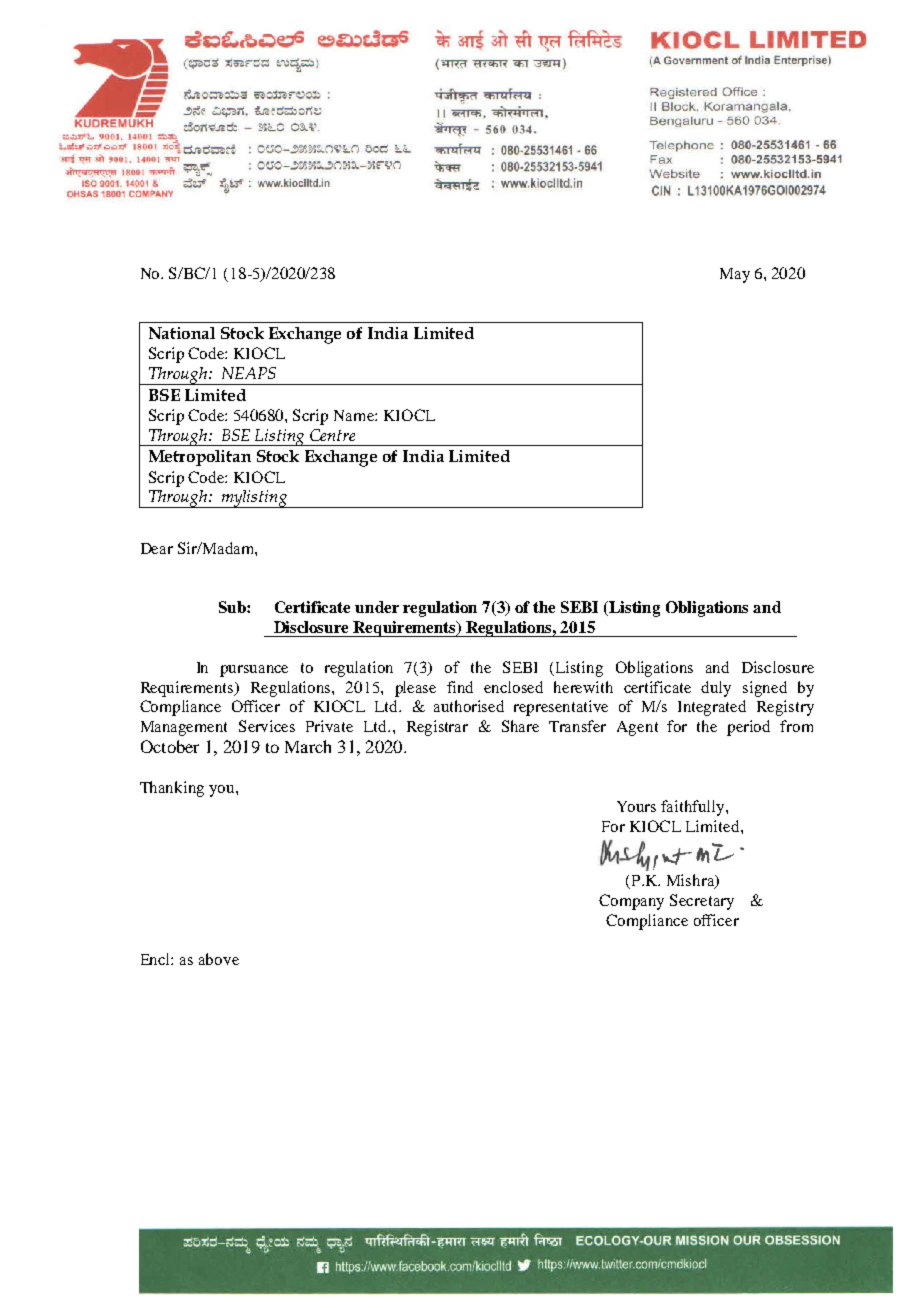  I want to click on Registrar, so click(437, 728).
